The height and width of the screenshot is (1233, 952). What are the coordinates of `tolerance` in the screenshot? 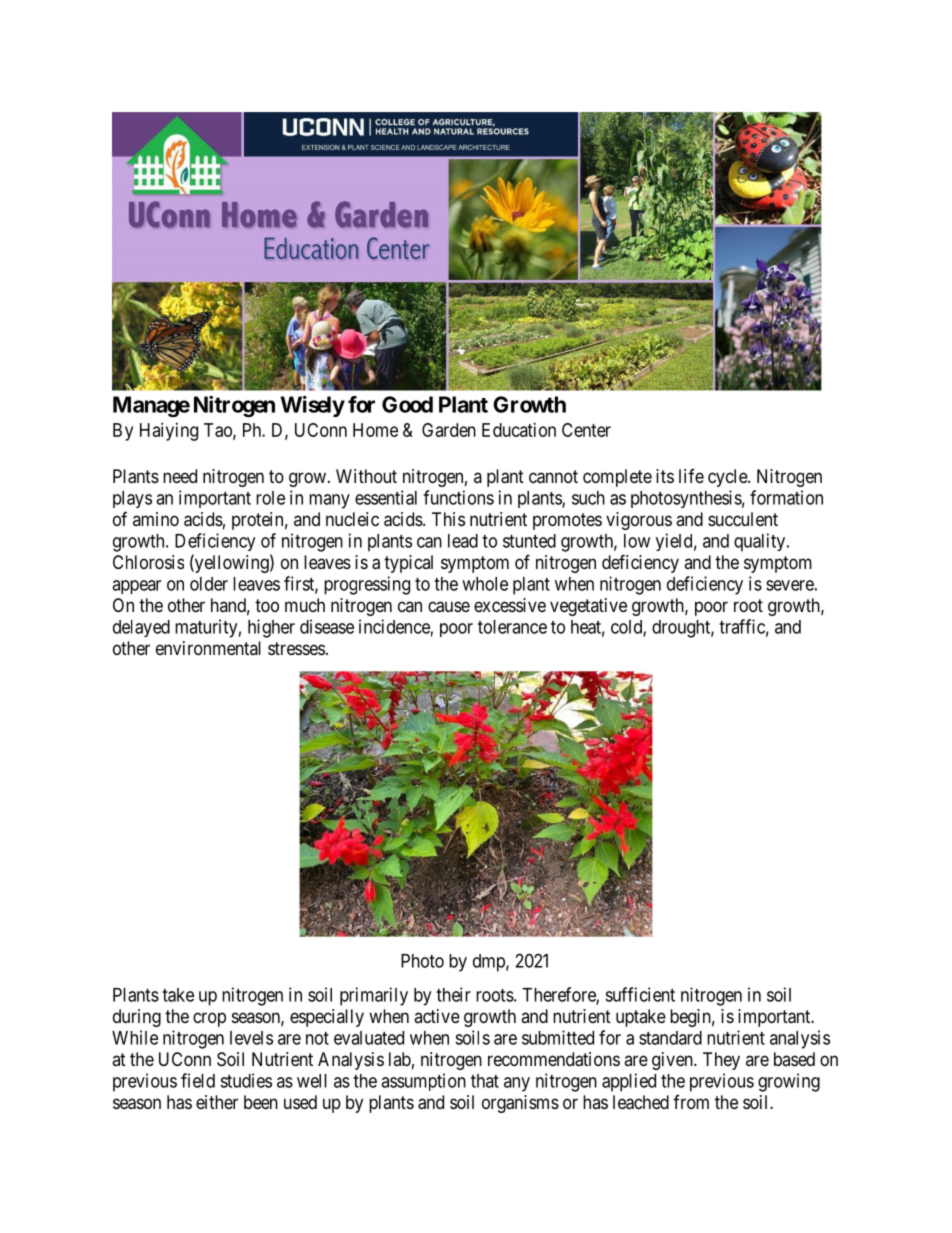 It's located at (512, 627).
